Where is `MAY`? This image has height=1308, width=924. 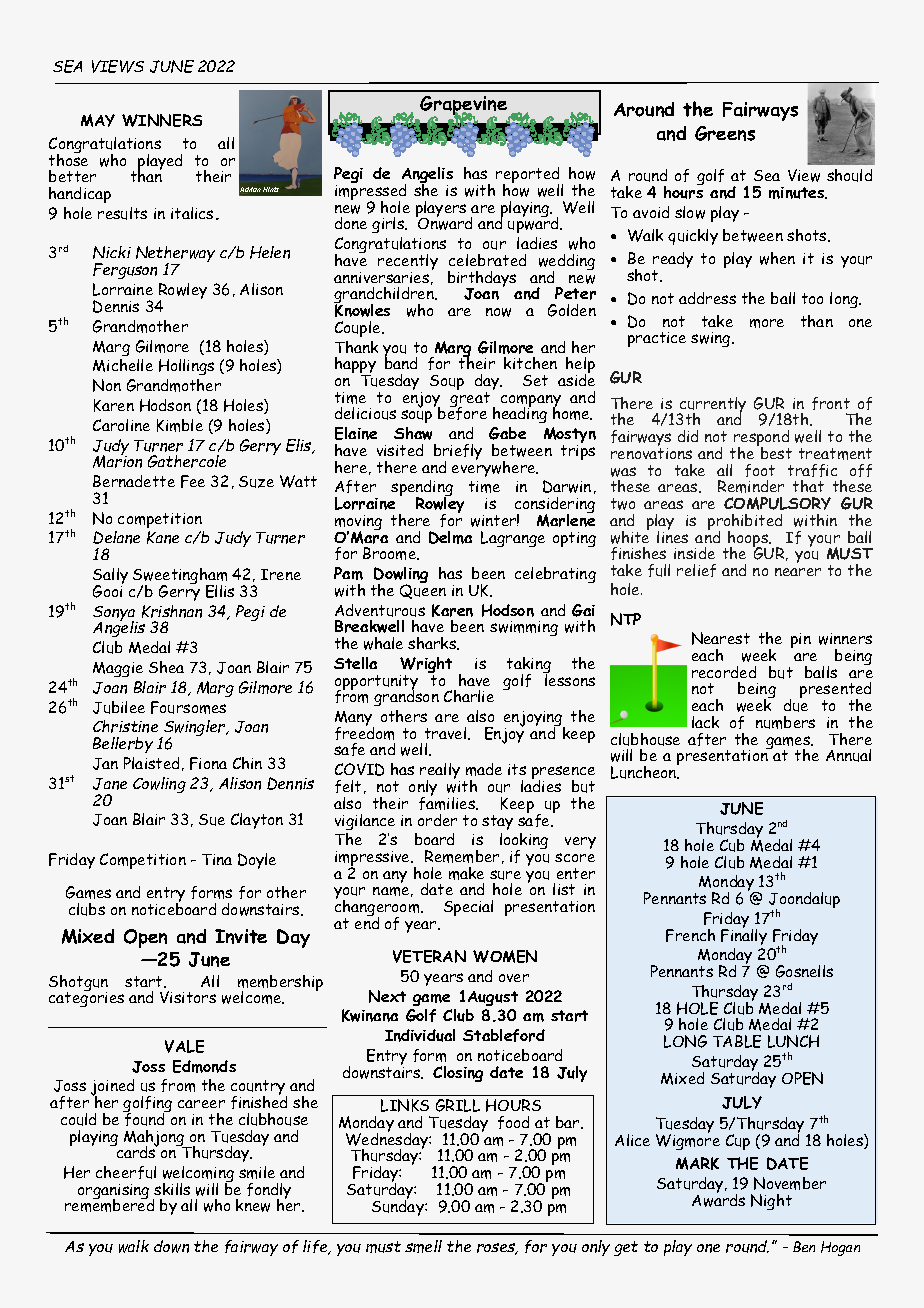
MAY is located at coordinates (98, 120).
